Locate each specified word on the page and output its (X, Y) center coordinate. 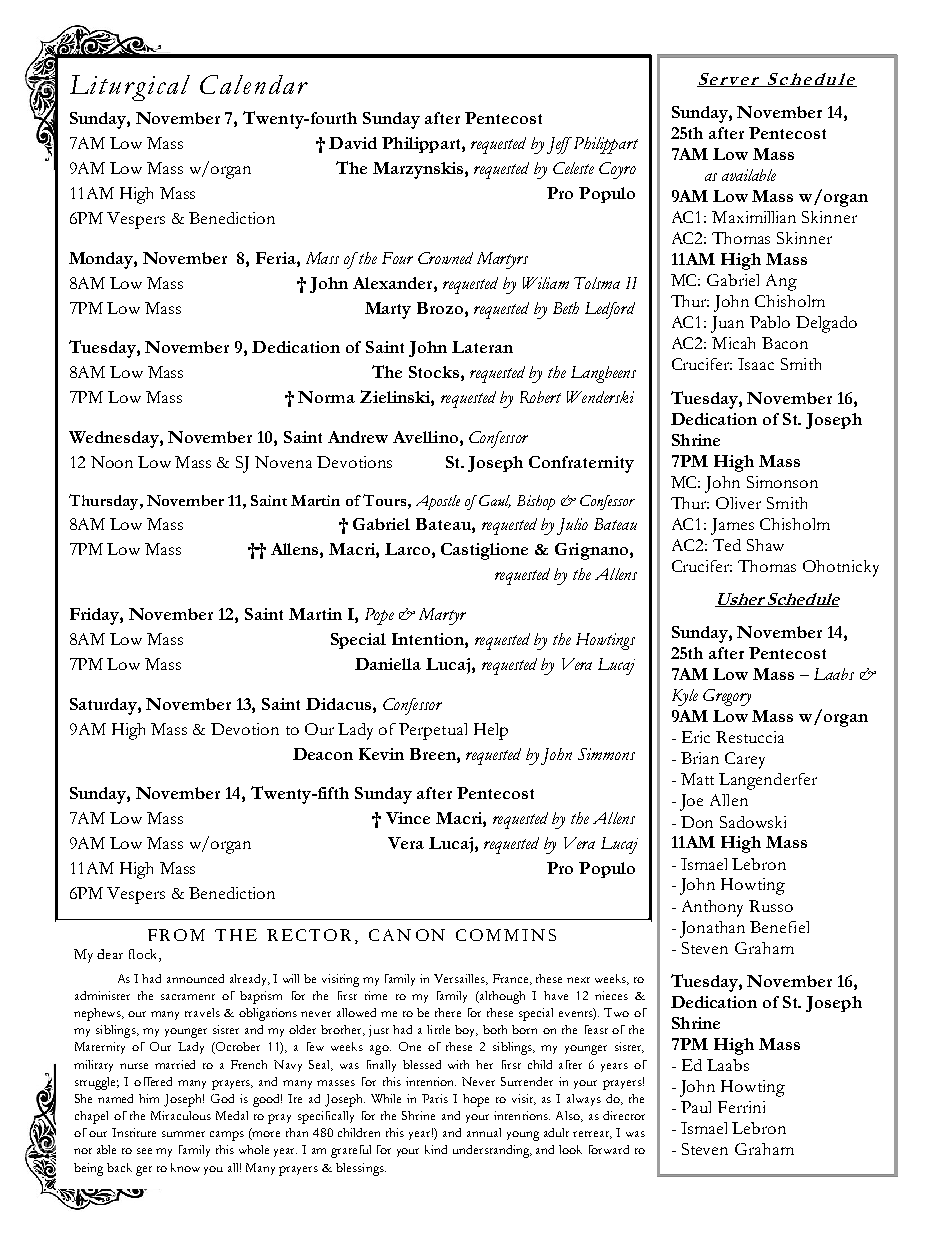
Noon (112, 462)
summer (183, 1134)
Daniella (388, 664)
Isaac (756, 364)
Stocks (434, 372)
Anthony (712, 908)
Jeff (559, 145)
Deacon (323, 754)
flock (144, 955)
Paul (696, 1107)
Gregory (727, 697)
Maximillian (754, 217)
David (353, 143)
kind (436, 1149)
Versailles (461, 979)
